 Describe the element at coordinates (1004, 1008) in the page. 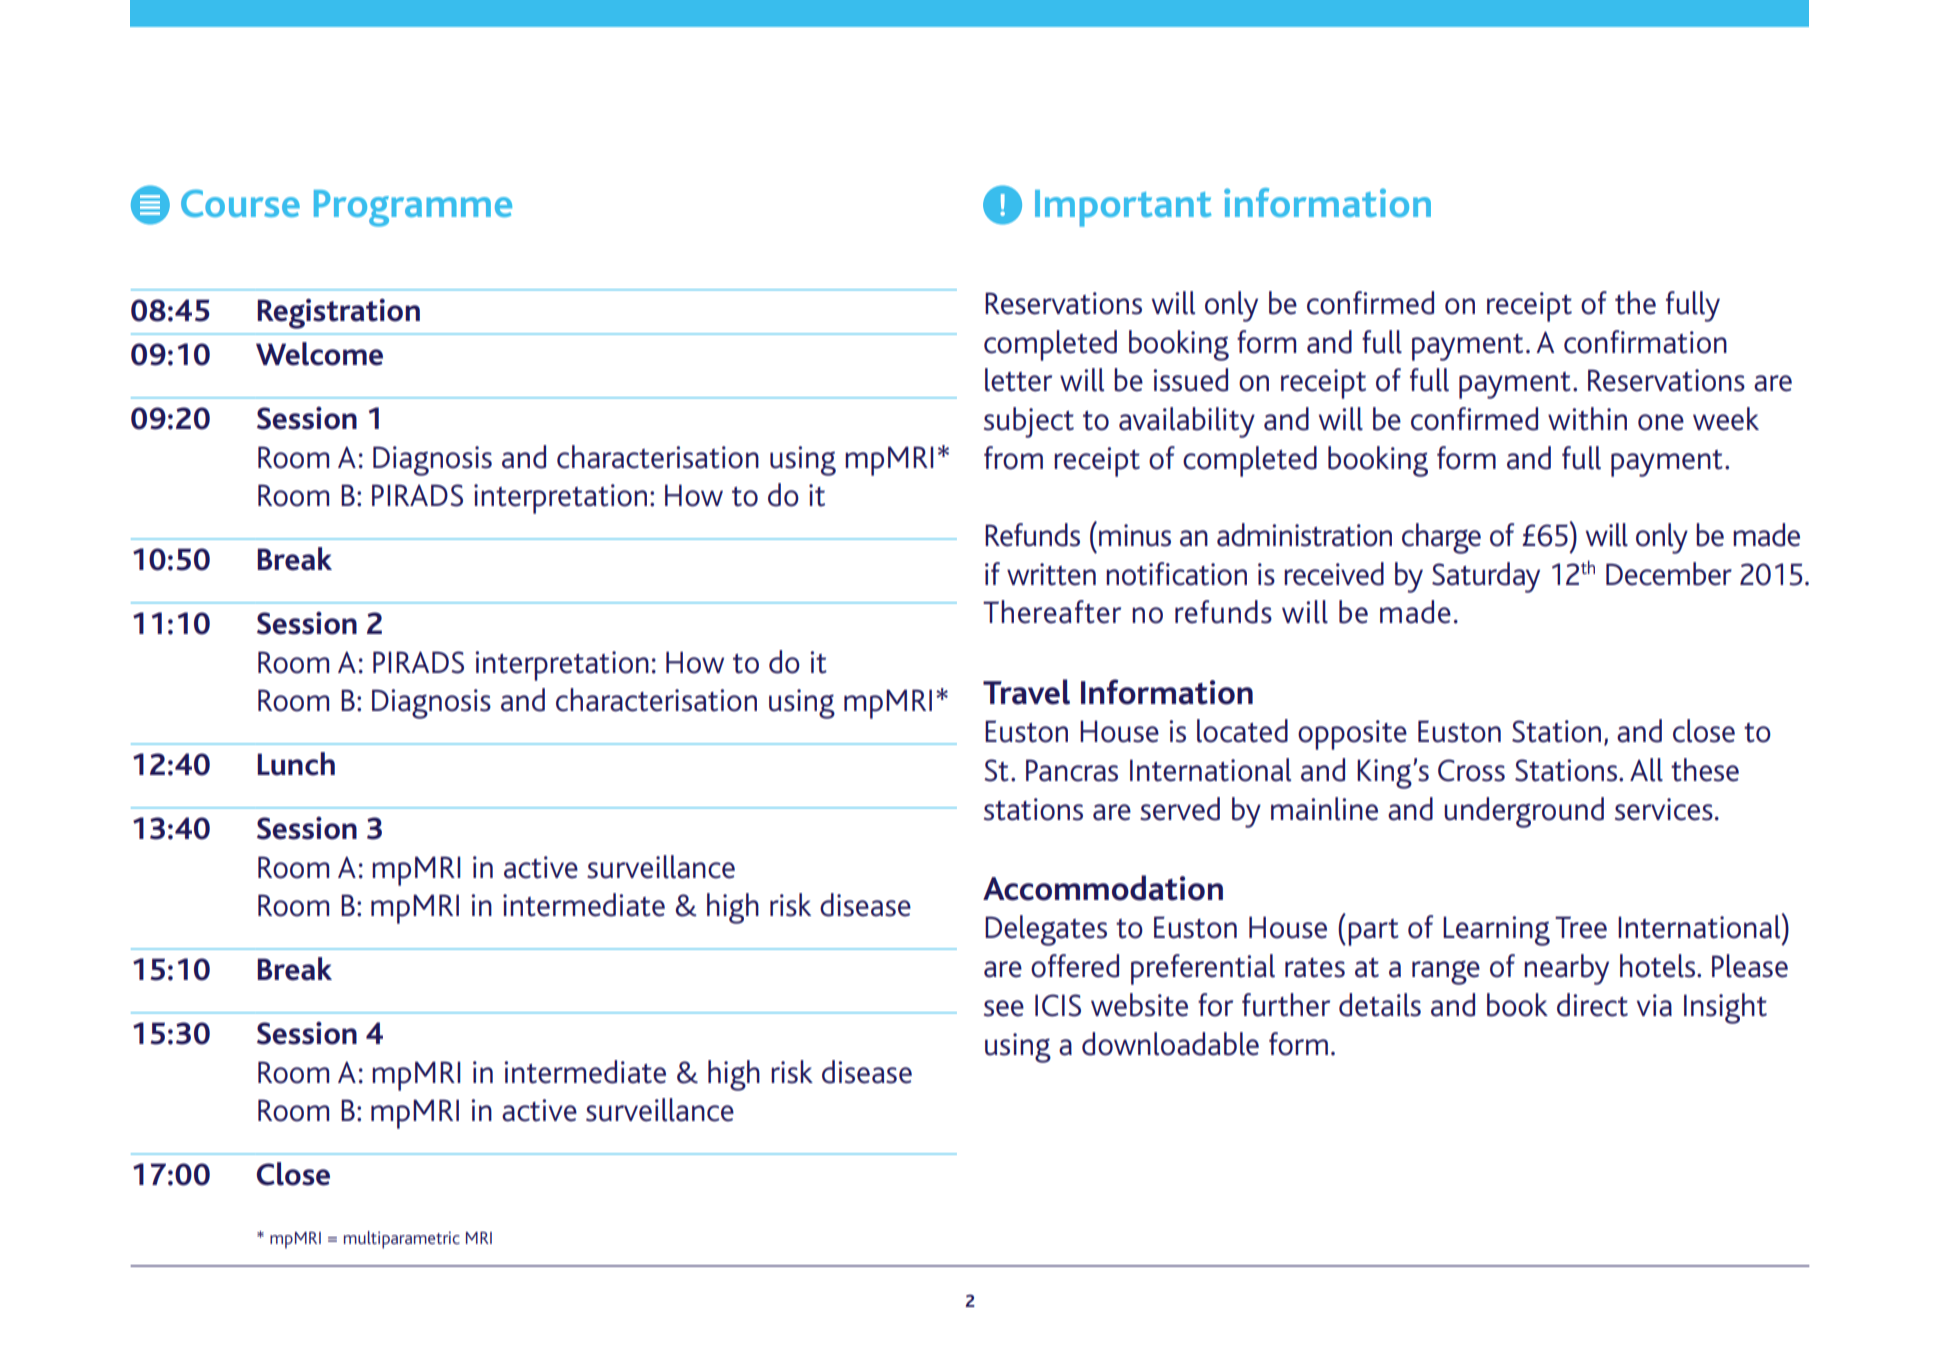

I see `see` at that location.
